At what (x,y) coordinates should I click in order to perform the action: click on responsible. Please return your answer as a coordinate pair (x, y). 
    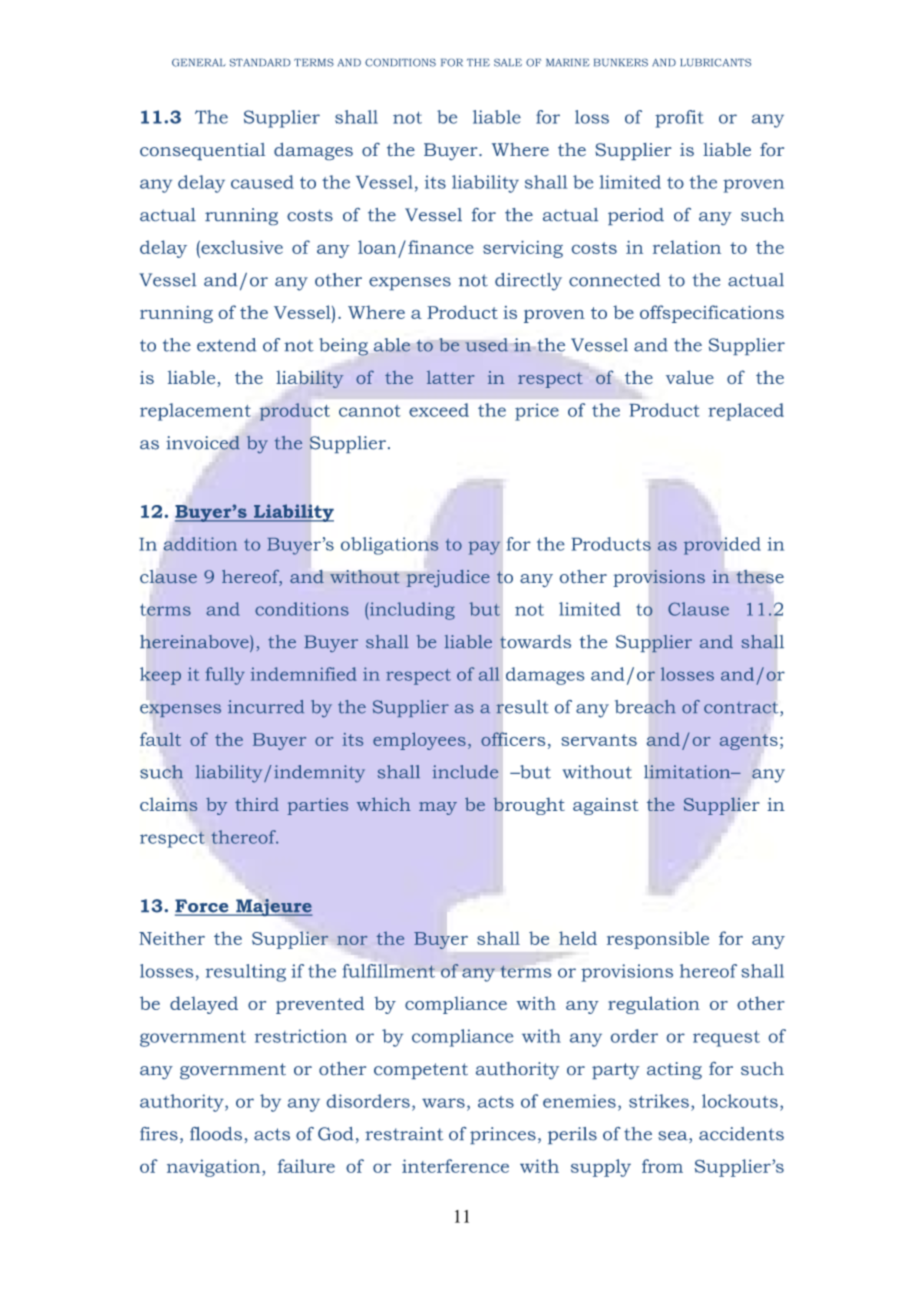
    Looking at the image, I should click on (658, 940).
